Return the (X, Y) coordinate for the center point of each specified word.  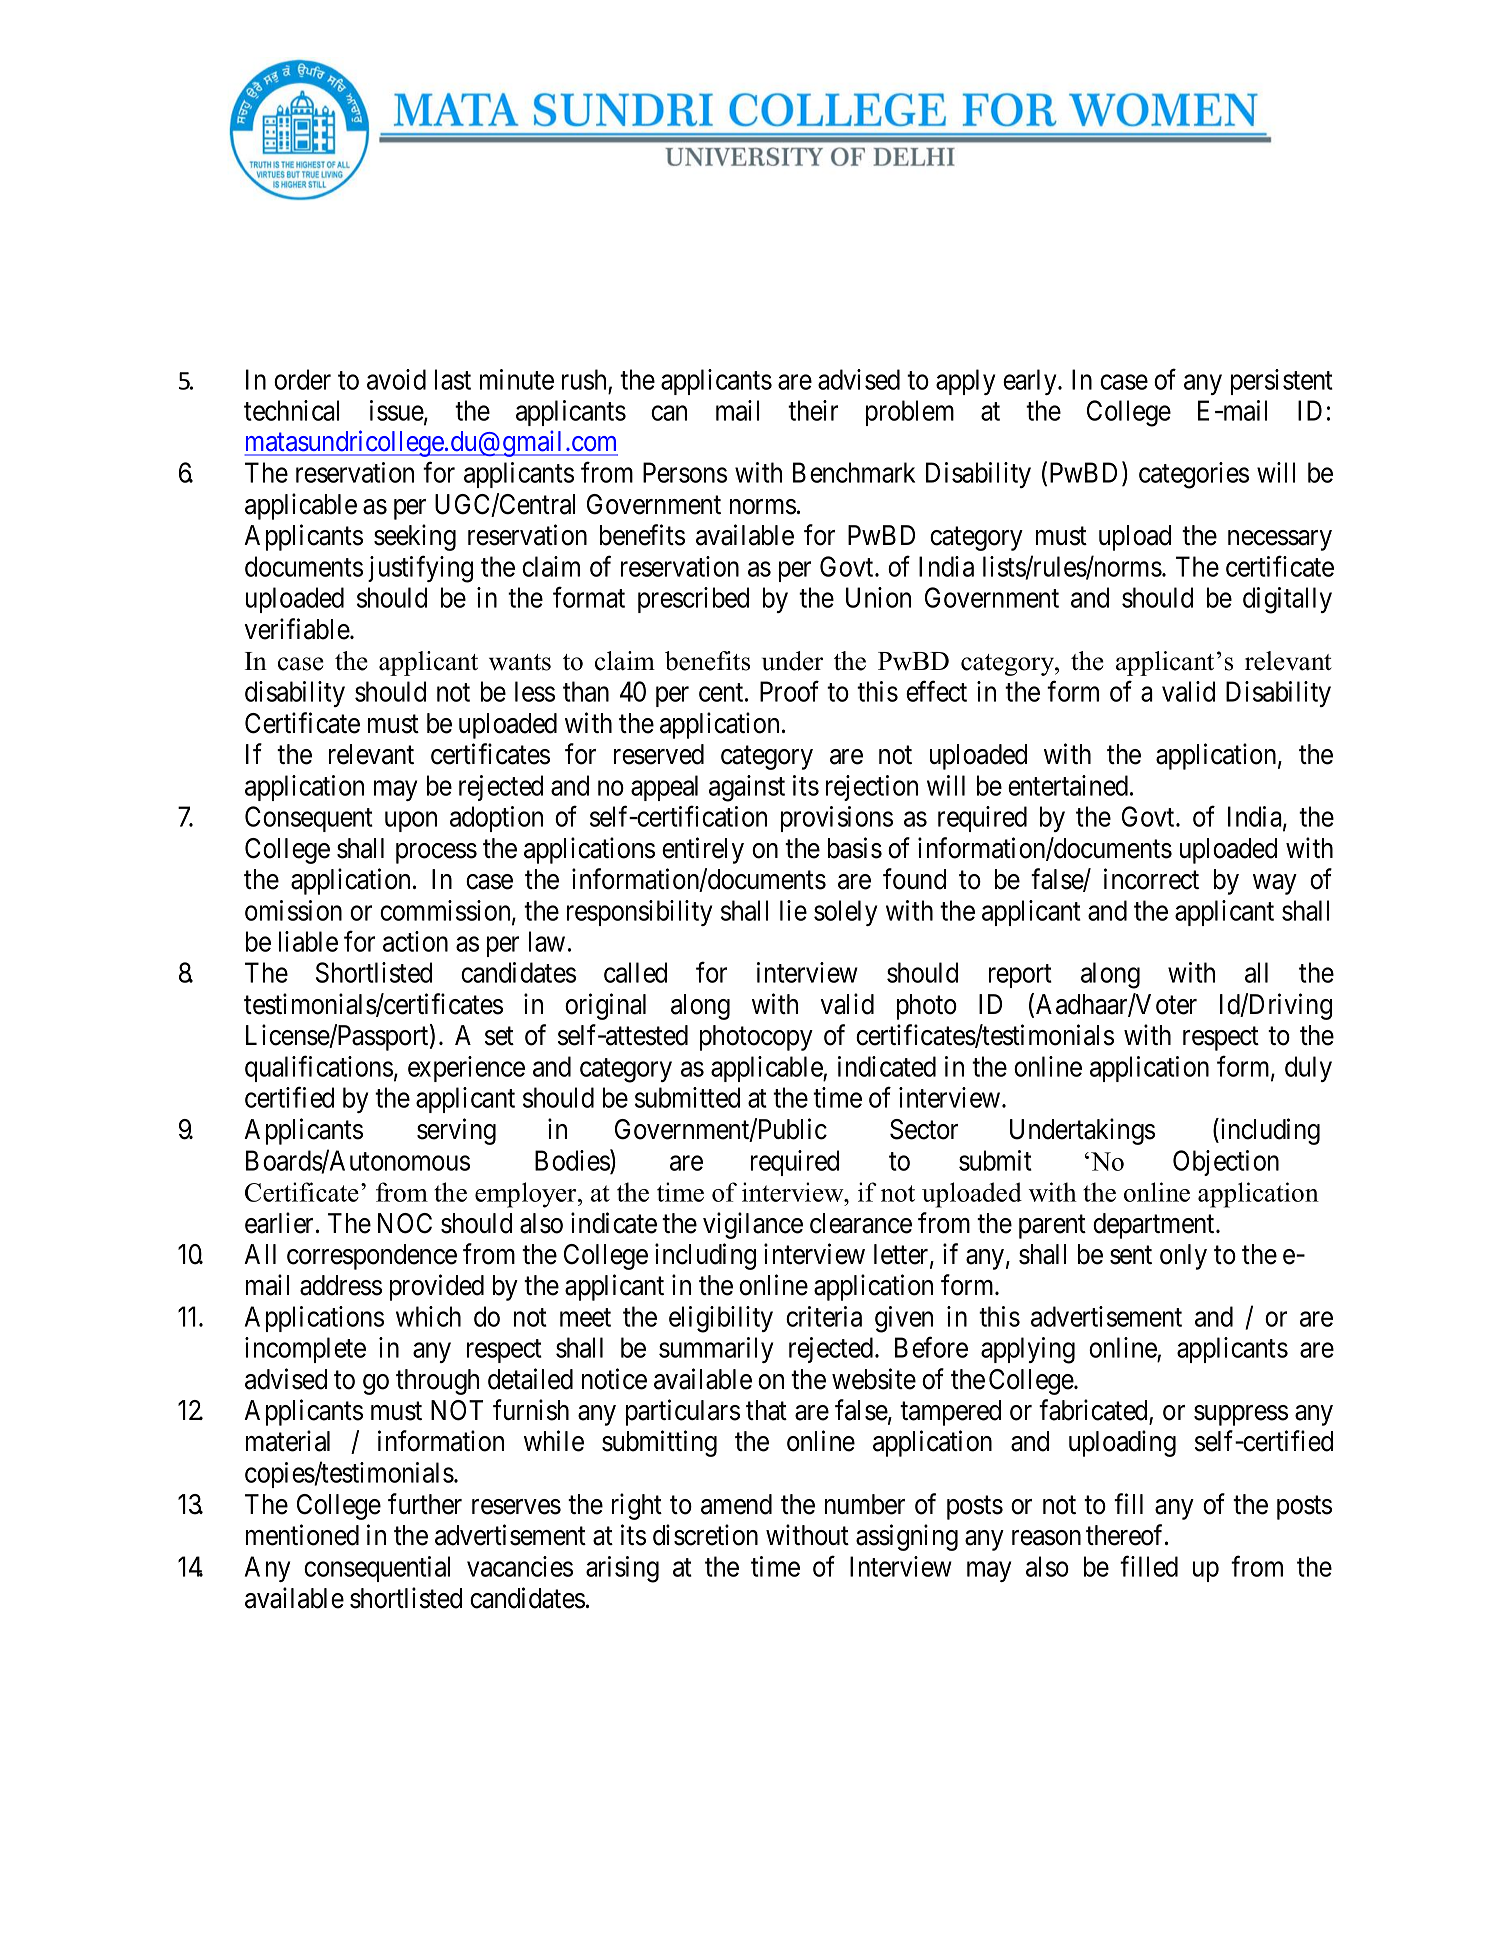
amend (736, 1504)
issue (397, 411)
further (425, 1504)
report (1020, 976)
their (813, 410)
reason (1046, 1538)
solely (845, 913)
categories (1194, 475)
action (415, 941)
